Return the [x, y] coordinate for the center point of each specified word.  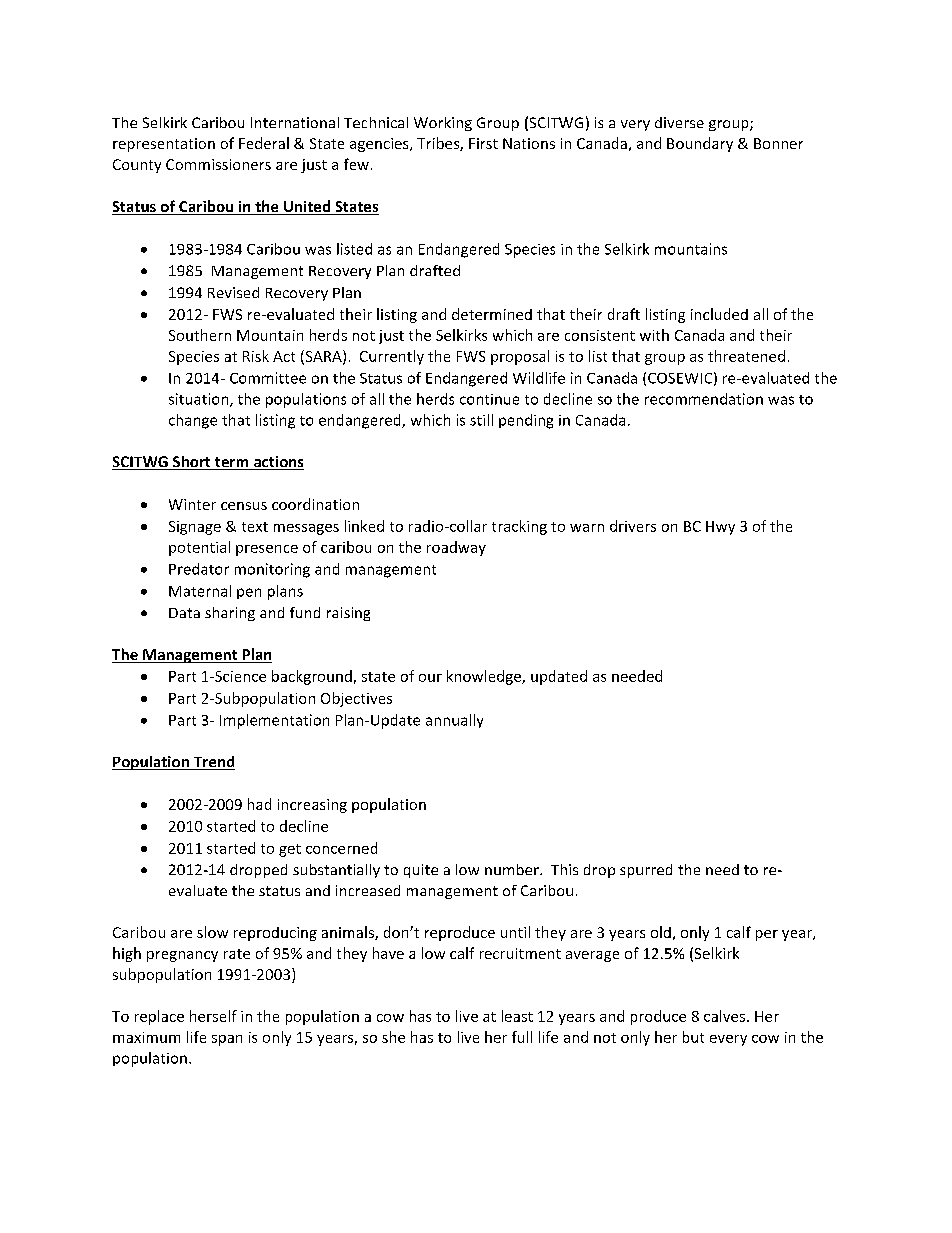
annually [454, 721]
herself [213, 1016]
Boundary [700, 144]
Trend [213, 763]
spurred [646, 871]
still [481, 420]
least [517, 1016]
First [483, 143]
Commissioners [218, 164]
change [193, 421]
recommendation [704, 399]
